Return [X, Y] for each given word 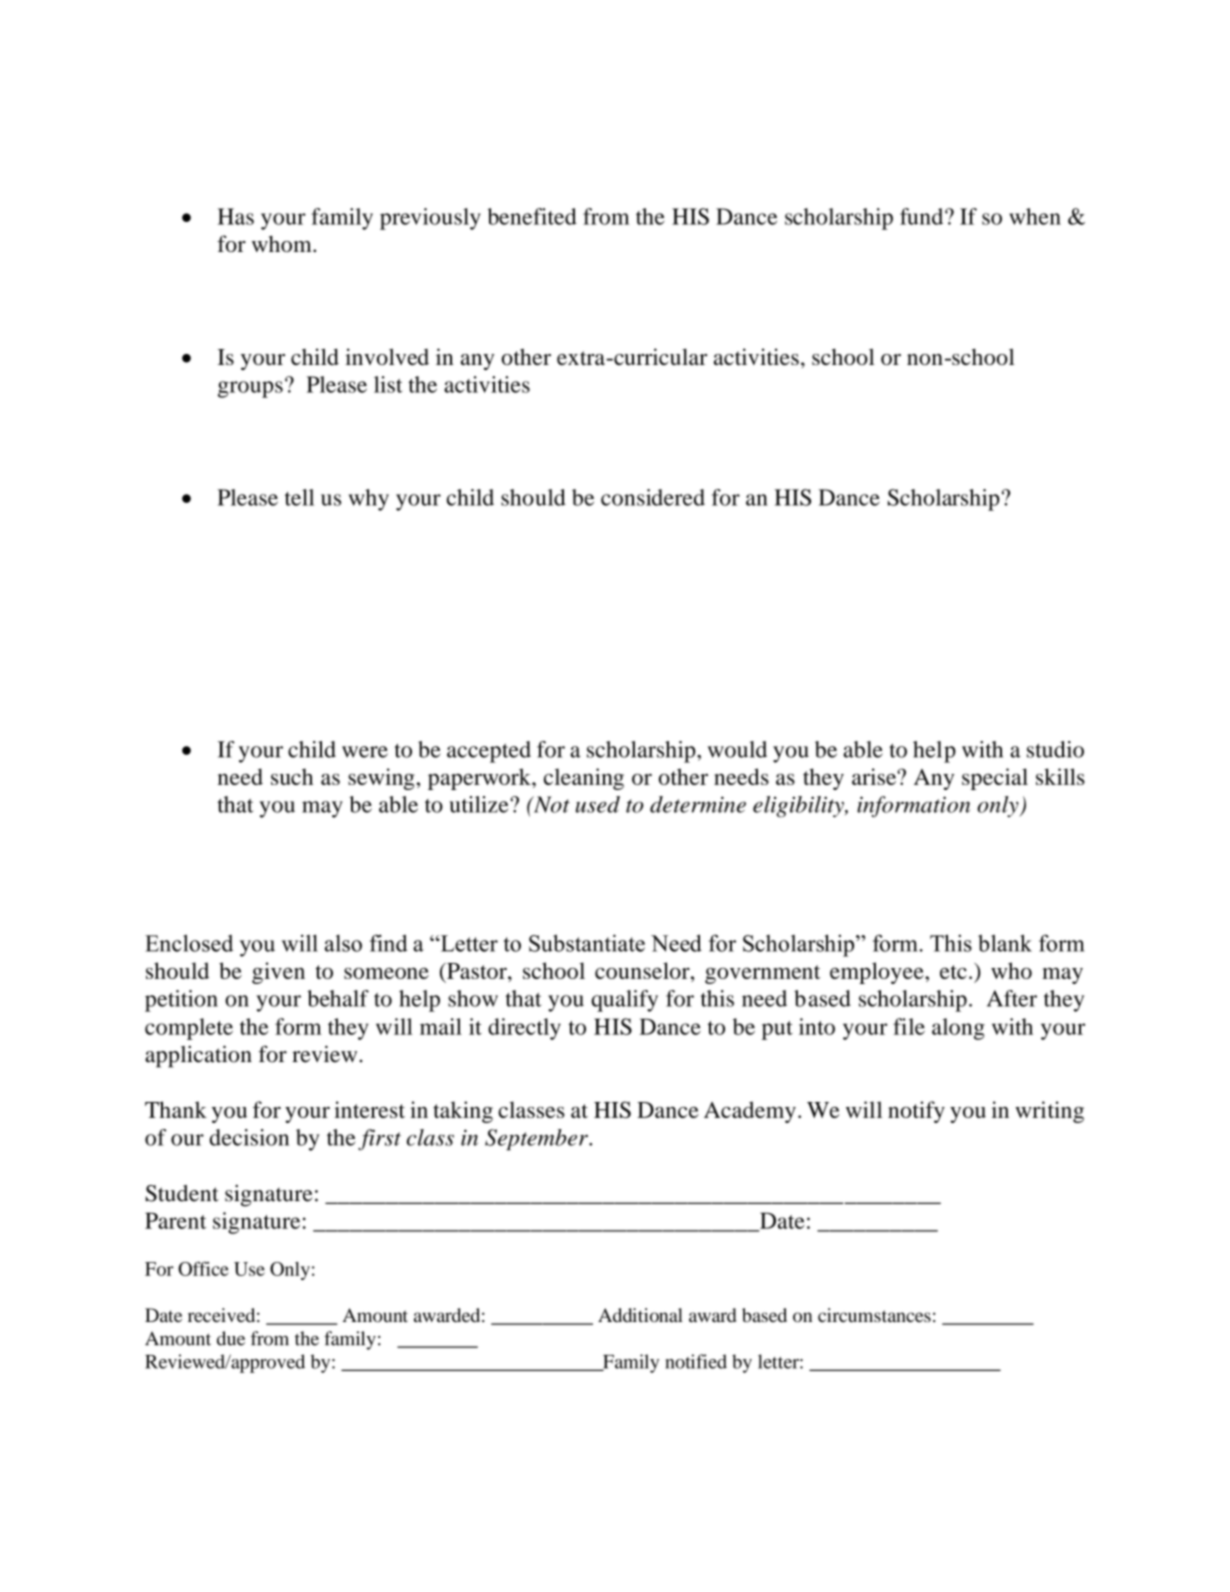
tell [299, 497]
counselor [643, 970]
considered [653, 497]
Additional [640, 1315]
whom [283, 244]
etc [953, 972]
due [231, 1338]
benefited [532, 216]
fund [923, 216]
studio [1055, 749]
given [278, 973]
